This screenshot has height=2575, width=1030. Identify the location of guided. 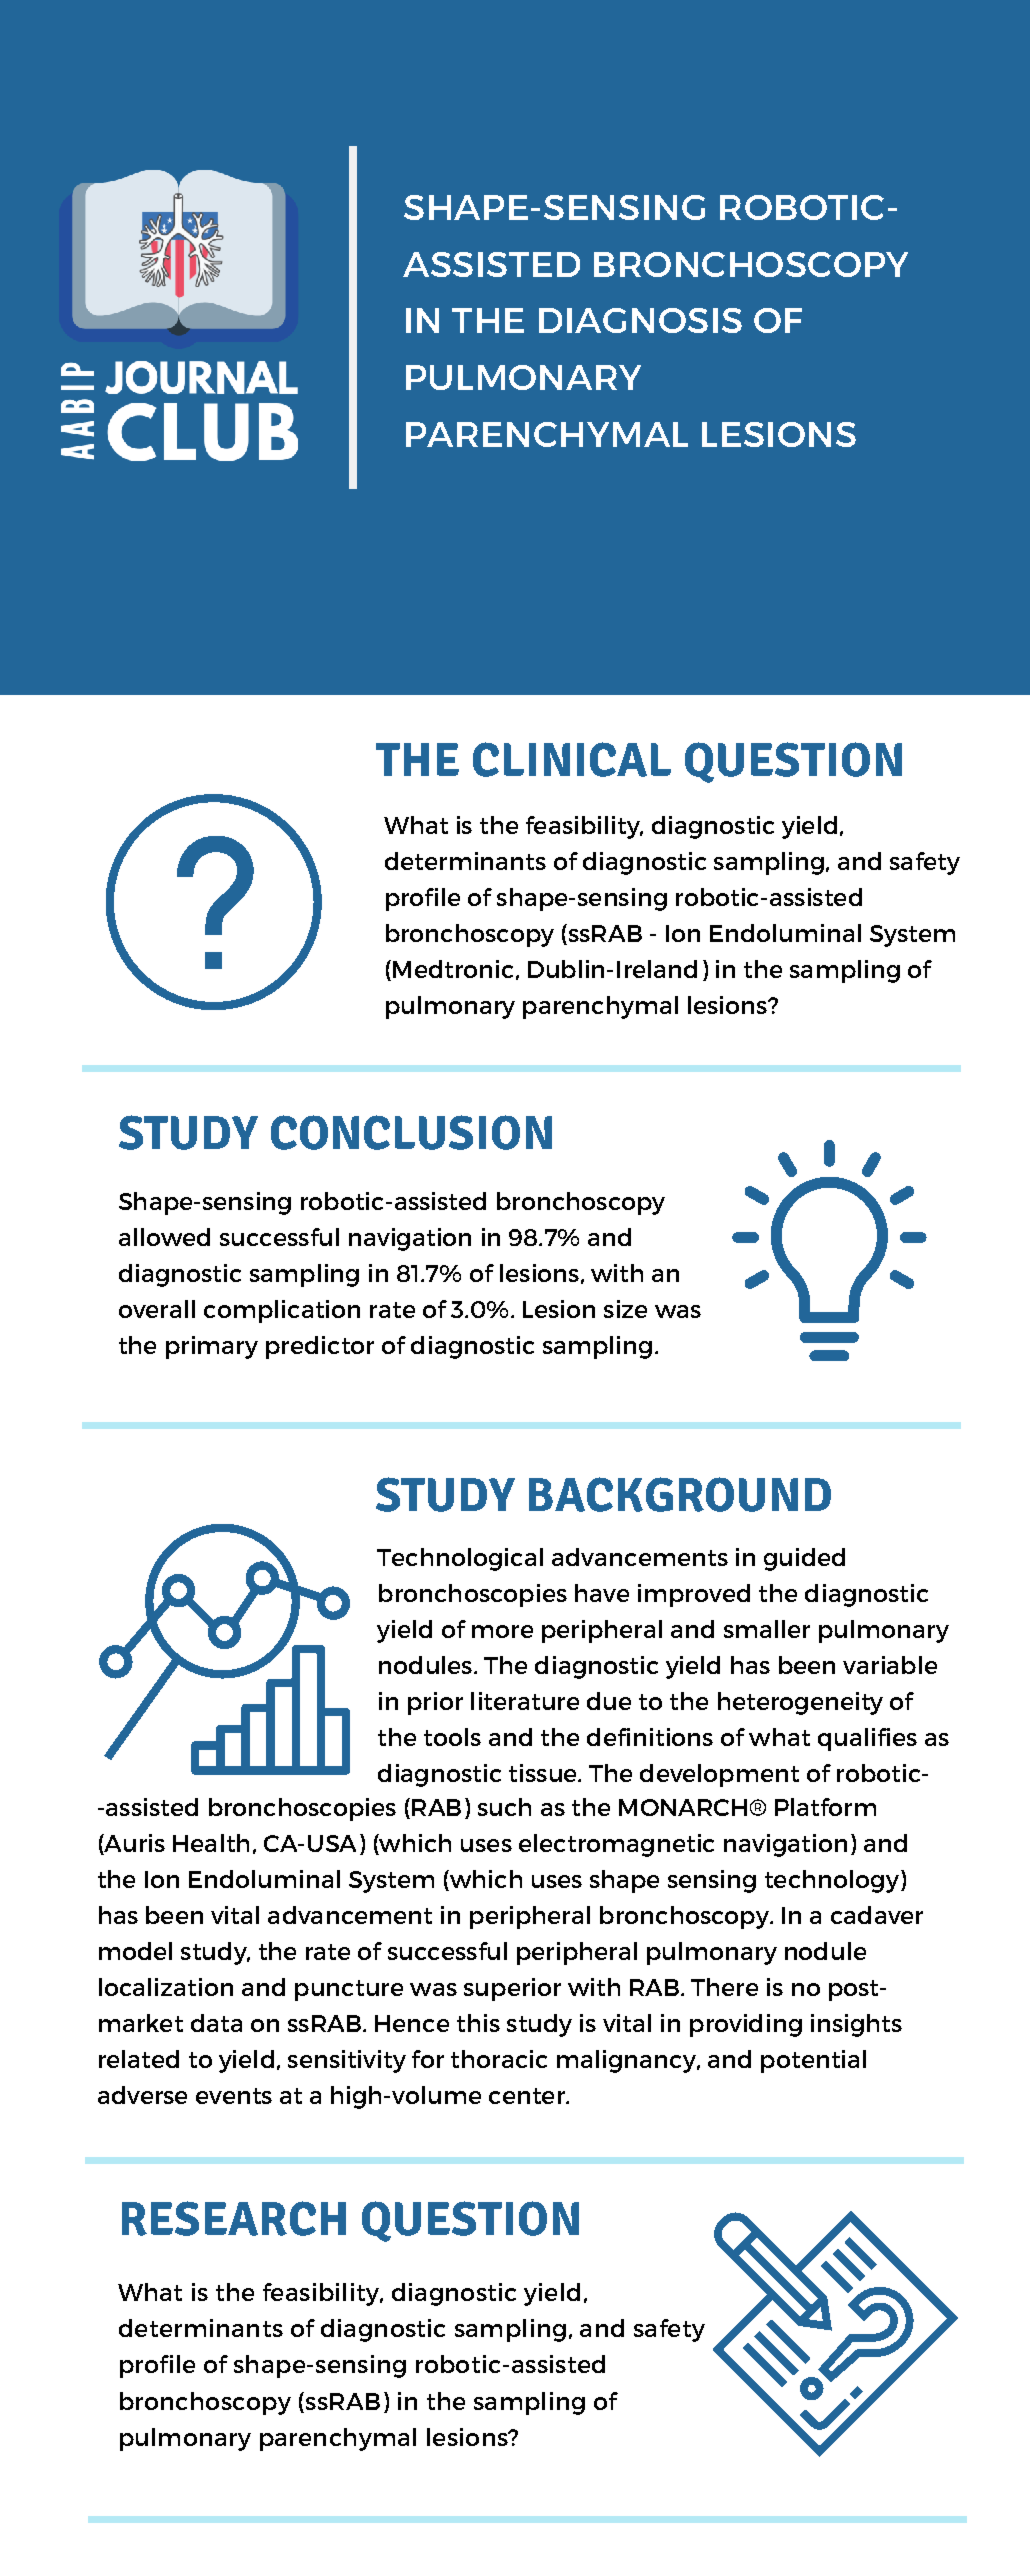
(804, 1559).
